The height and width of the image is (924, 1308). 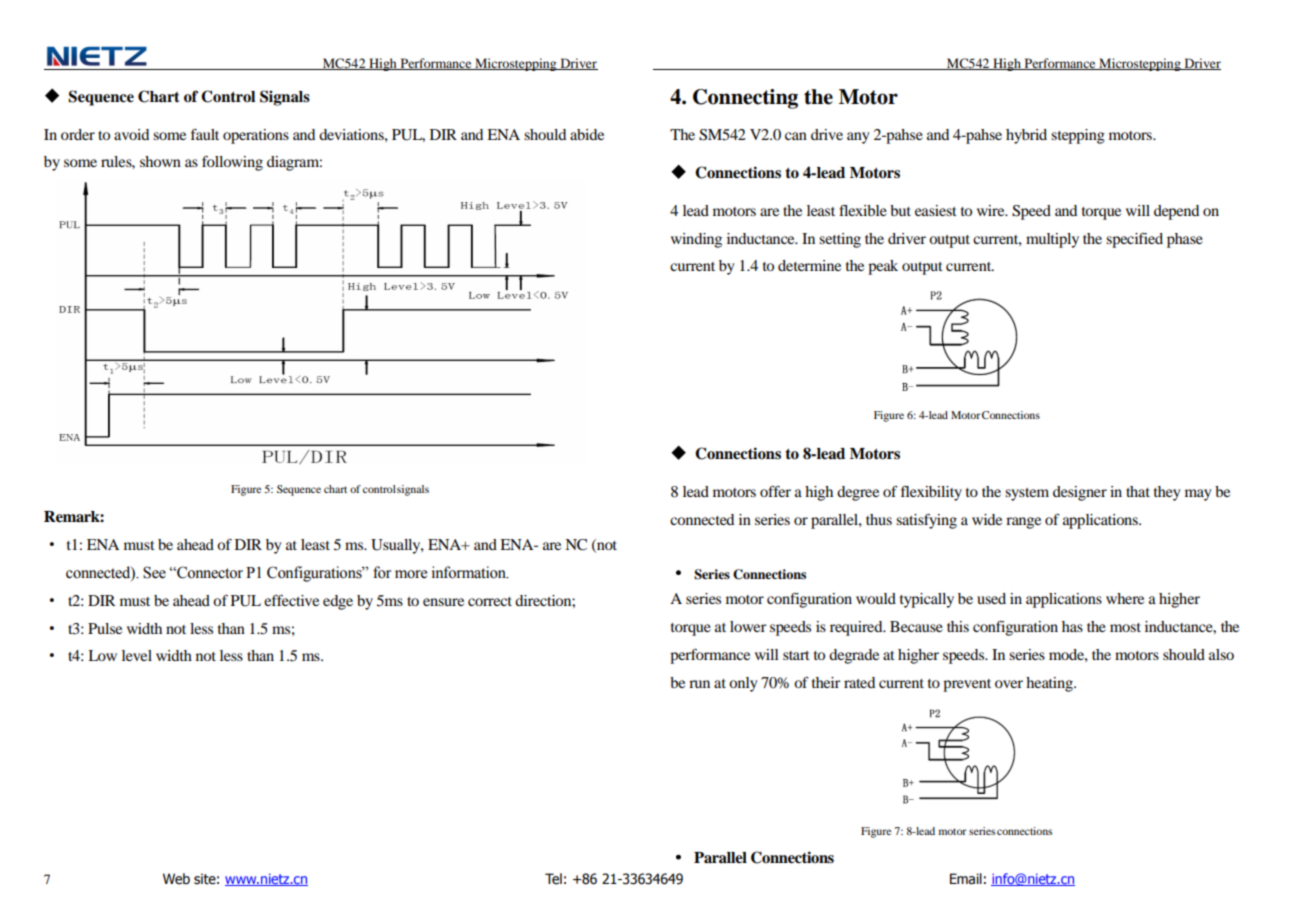 I want to click on Email, so click(x=966, y=879).
